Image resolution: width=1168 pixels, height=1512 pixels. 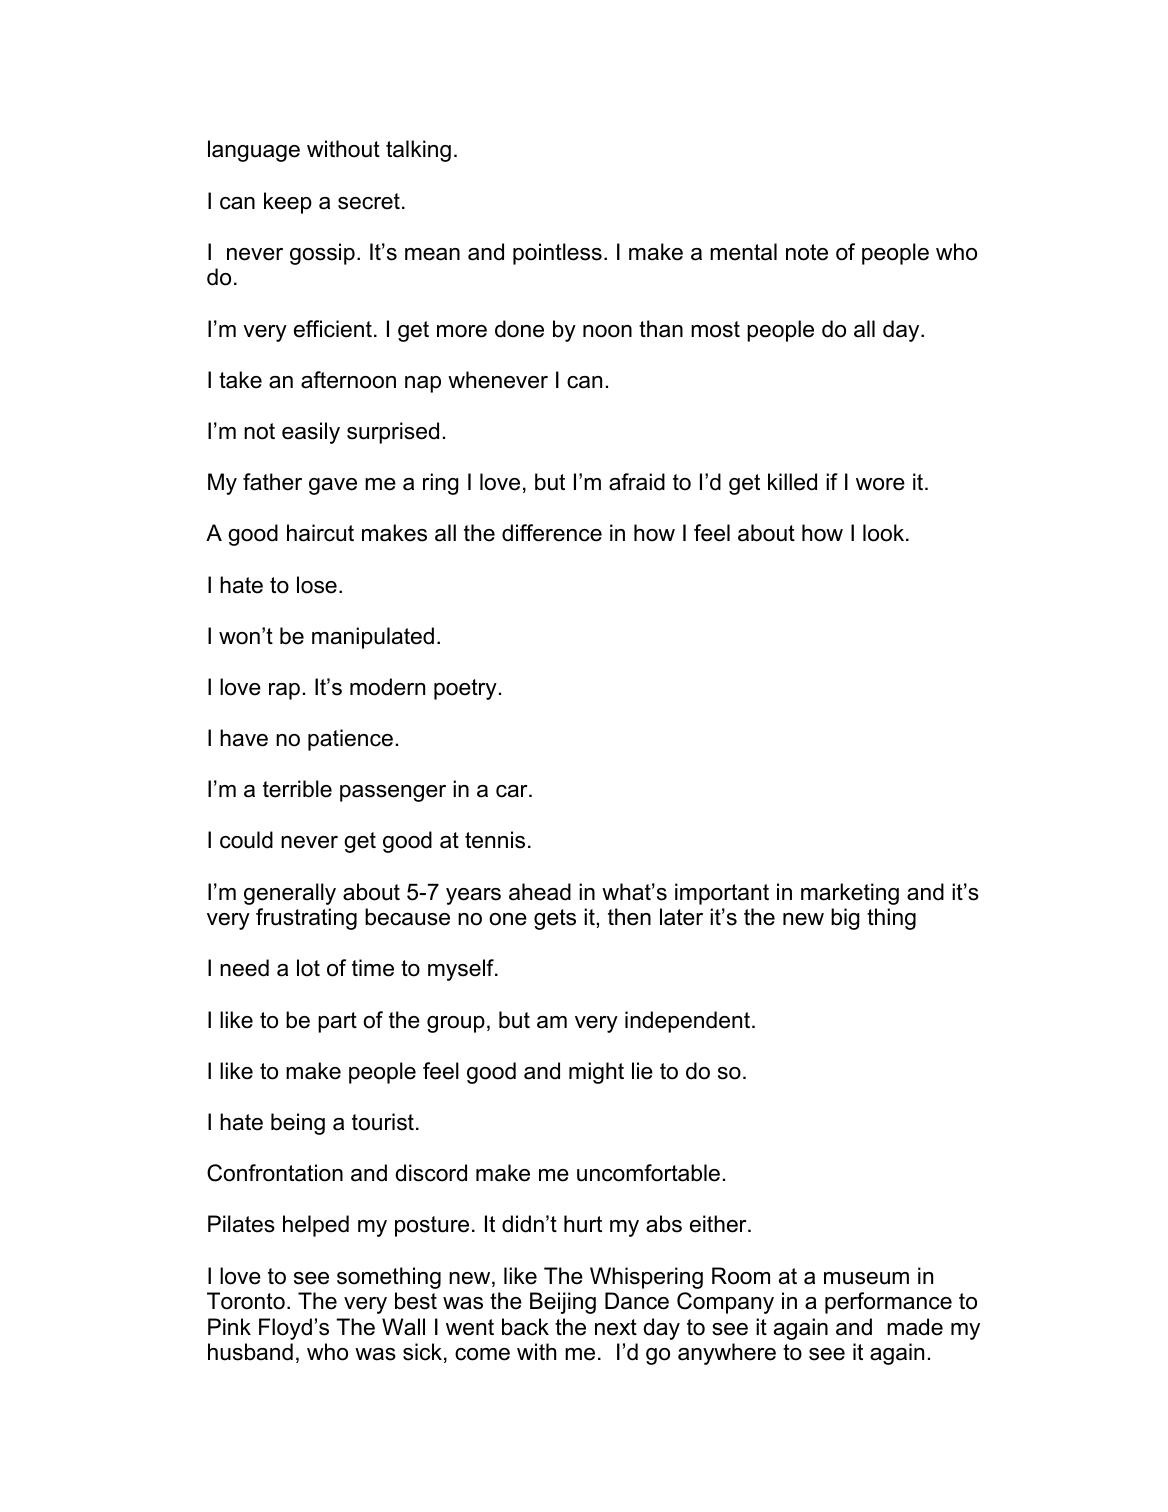 I want to click on museum, so click(x=866, y=1278).
